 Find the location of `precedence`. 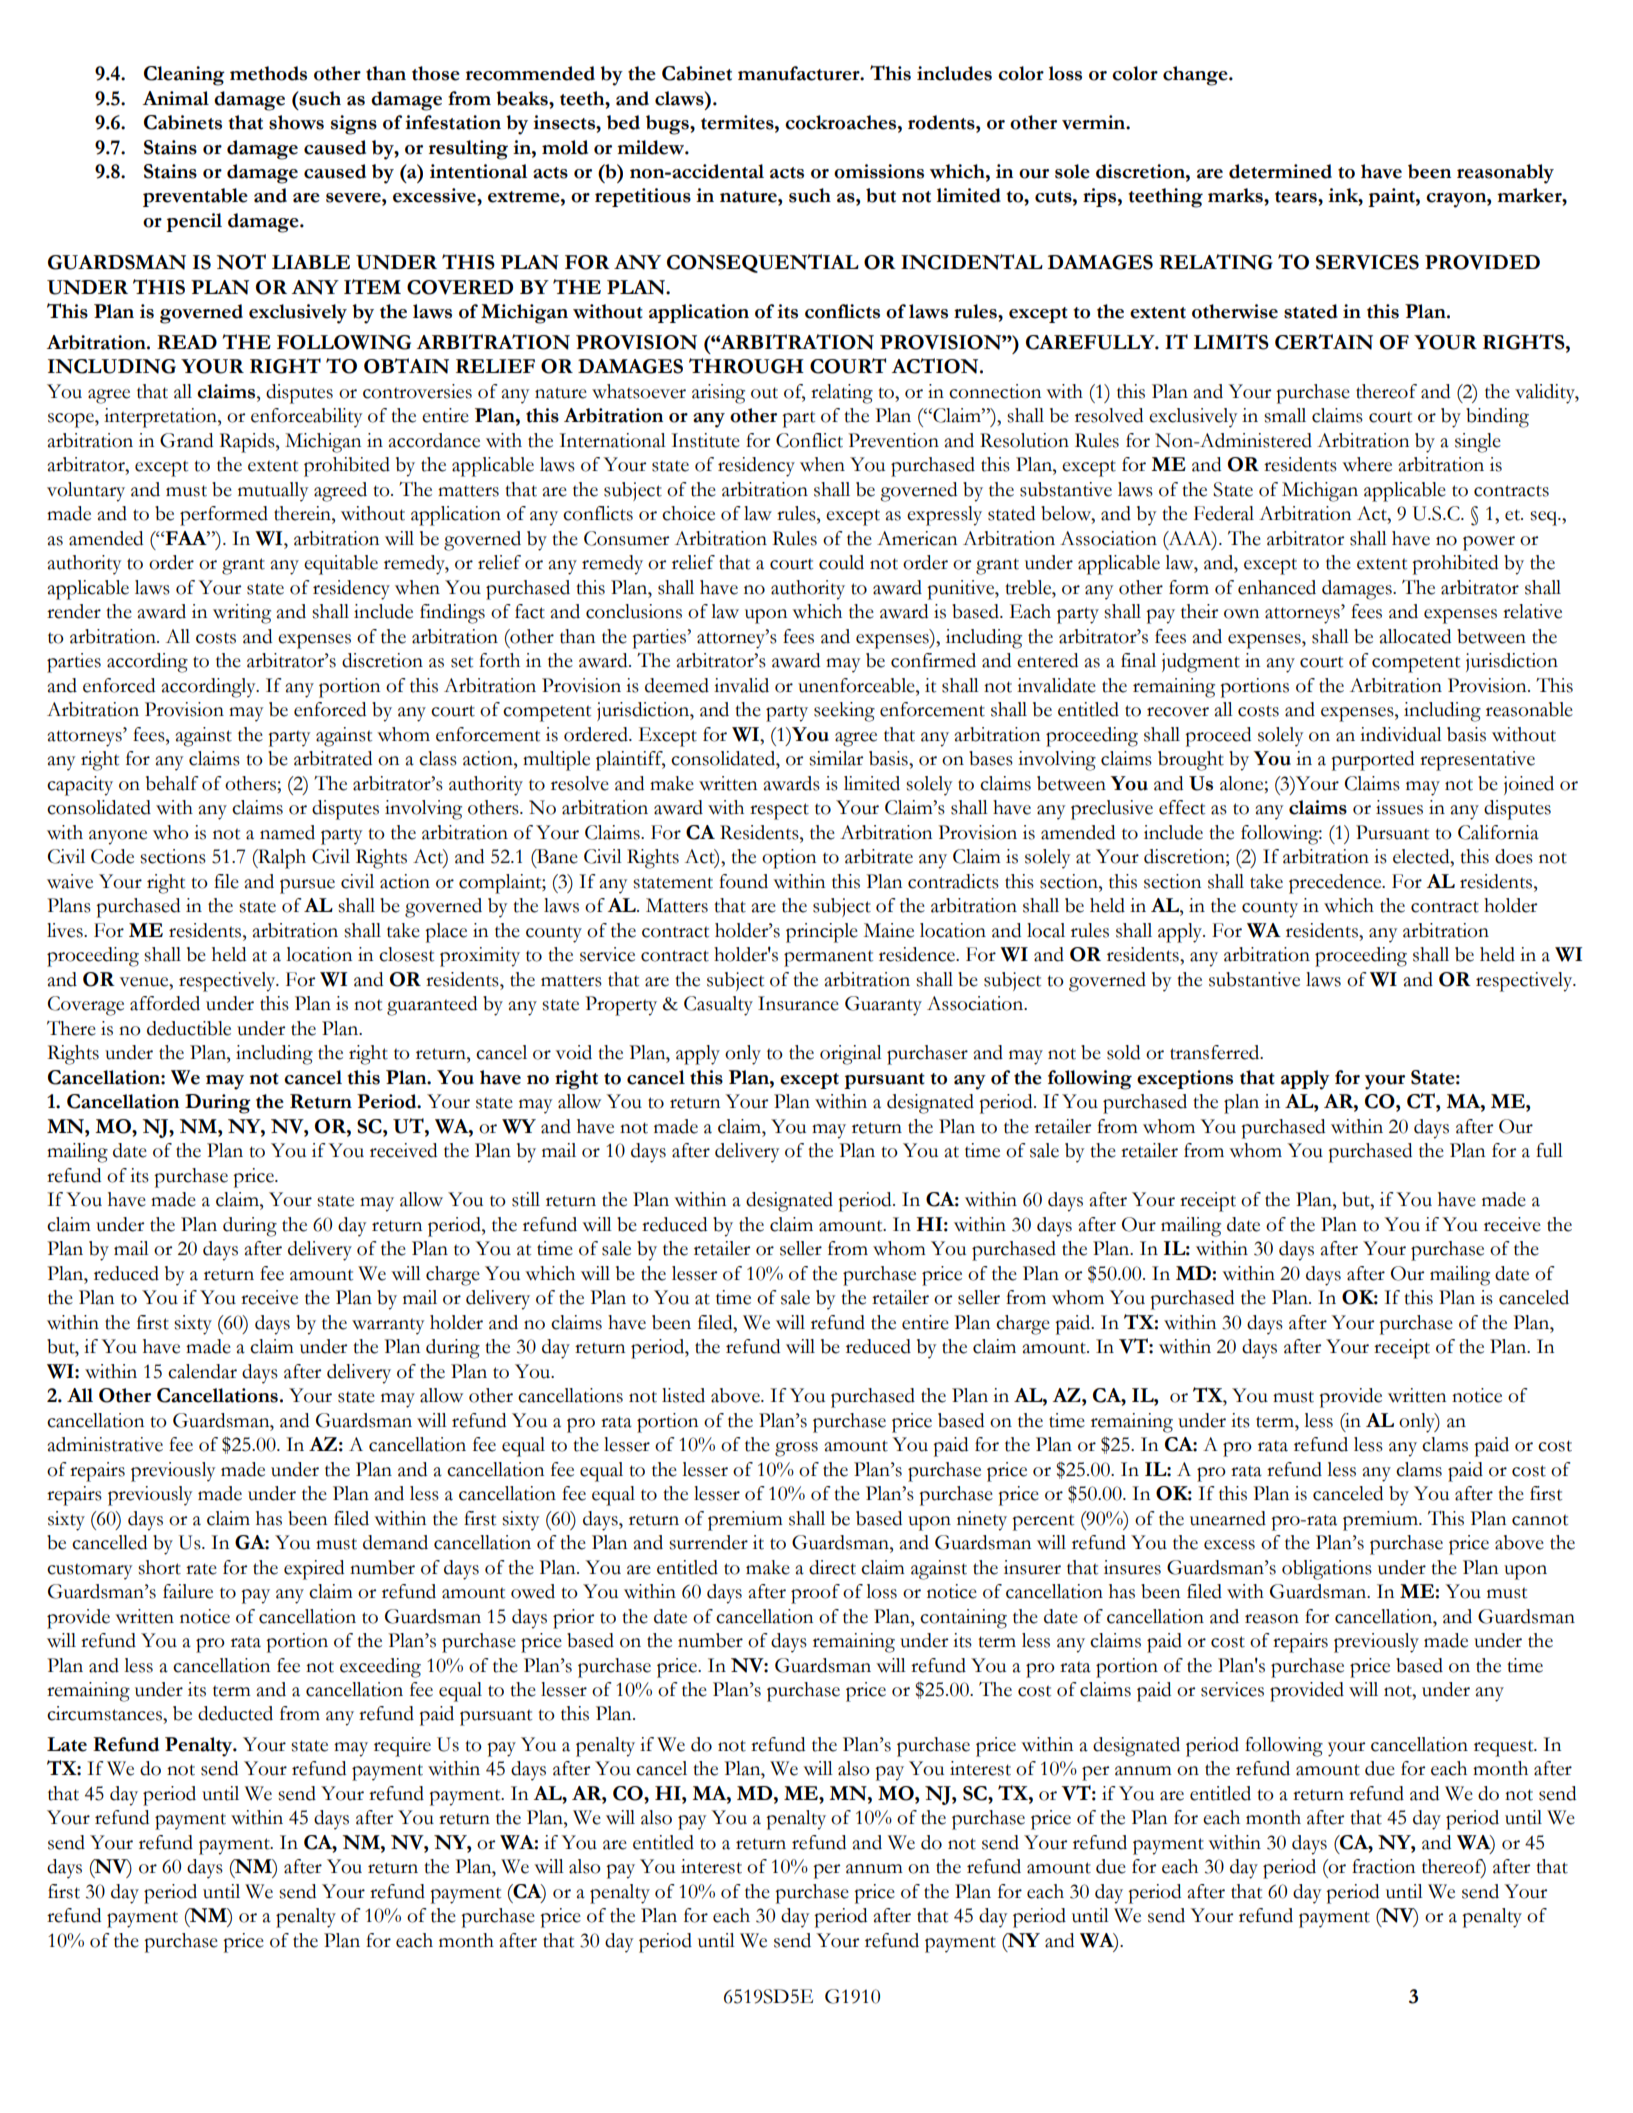

precedence is located at coordinates (1336, 884).
